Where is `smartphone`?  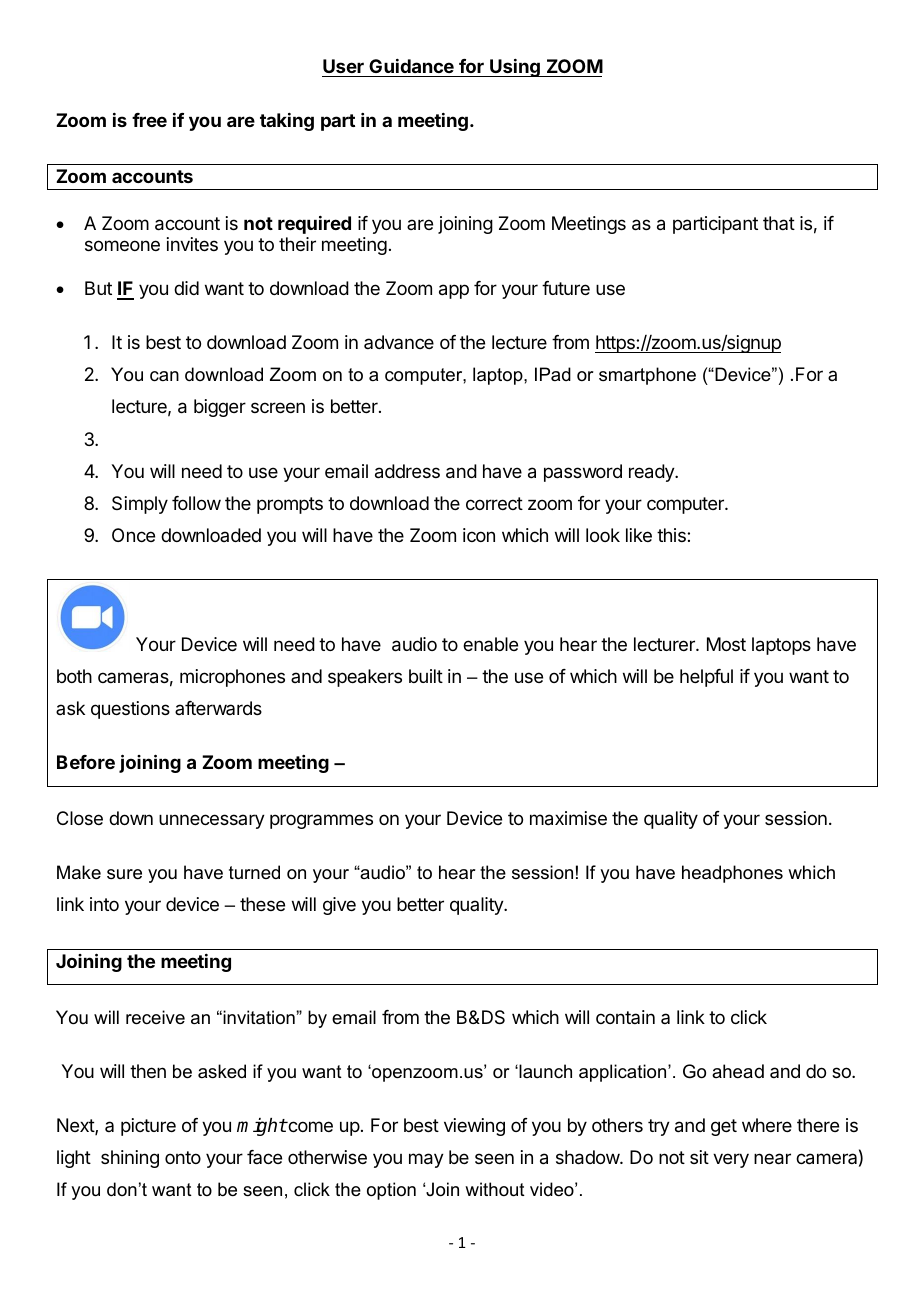
smartphone is located at coordinates (647, 376).
